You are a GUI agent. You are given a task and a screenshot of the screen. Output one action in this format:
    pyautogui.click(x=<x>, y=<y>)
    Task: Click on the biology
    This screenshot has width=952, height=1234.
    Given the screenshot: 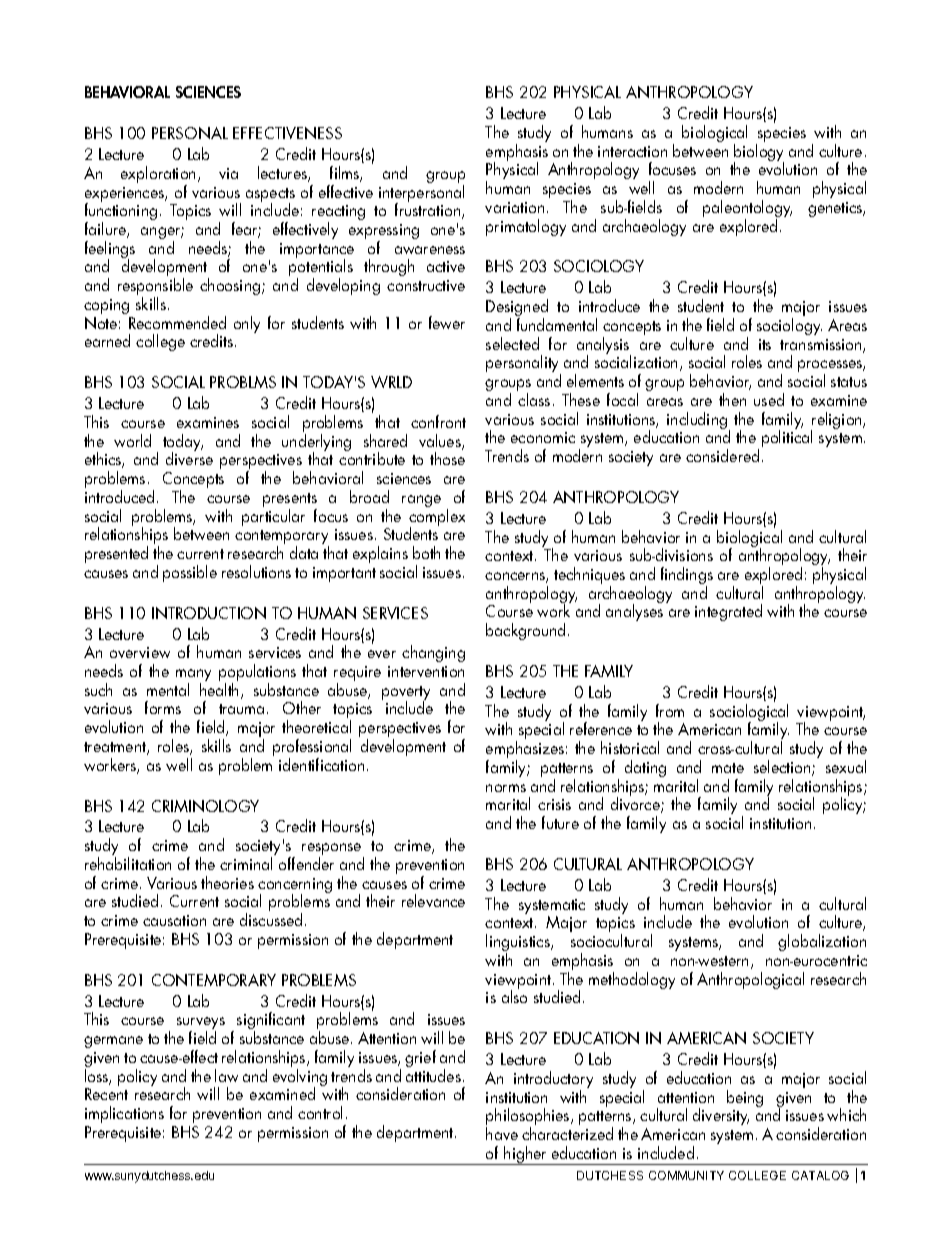 What is the action you would take?
    pyautogui.click(x=759, y=154)
